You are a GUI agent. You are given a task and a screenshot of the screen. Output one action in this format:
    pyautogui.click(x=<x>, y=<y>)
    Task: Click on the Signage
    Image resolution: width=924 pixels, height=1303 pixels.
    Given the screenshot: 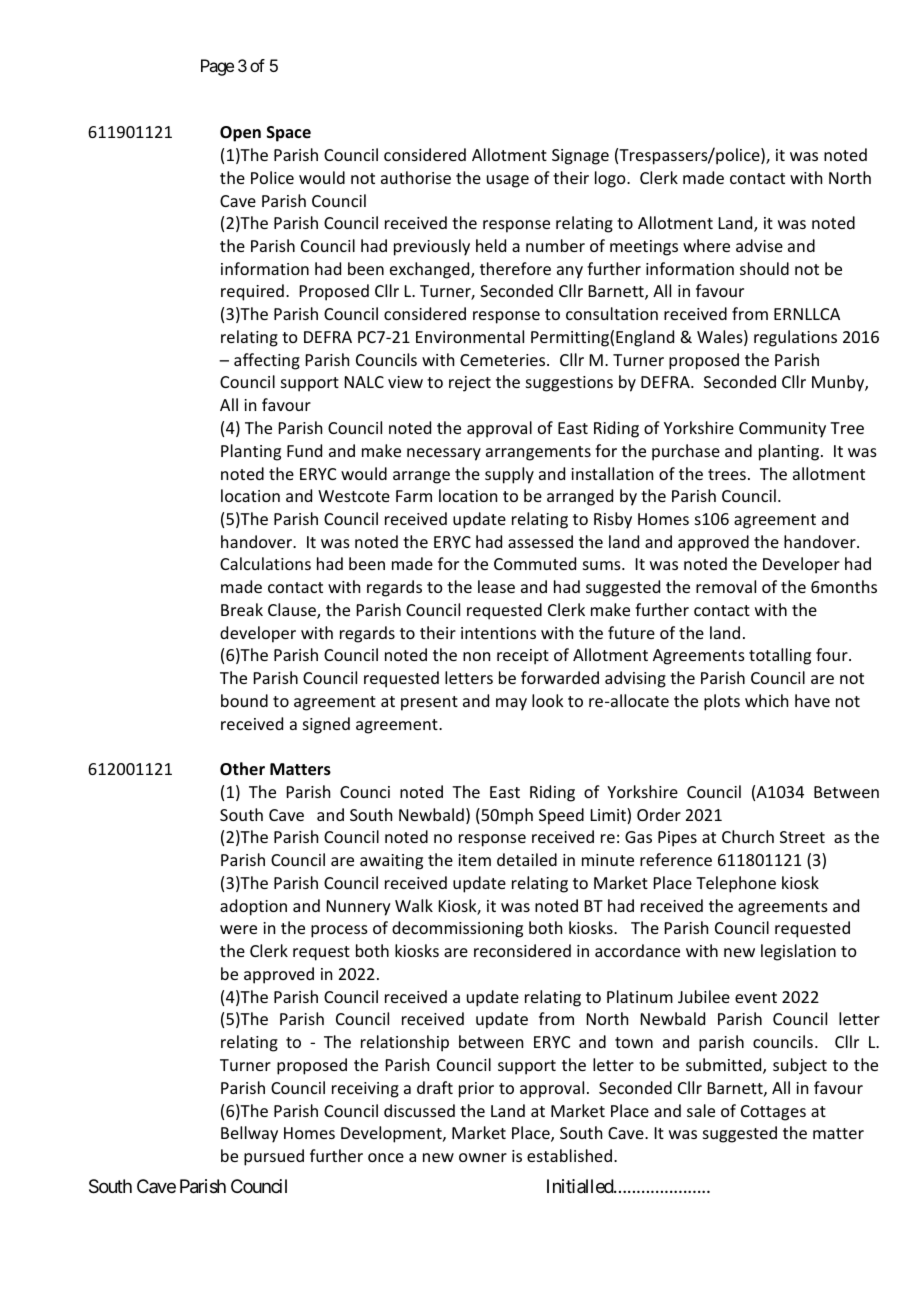 What is the action you would take?
    pyautogui.click(x=580, y=157)
